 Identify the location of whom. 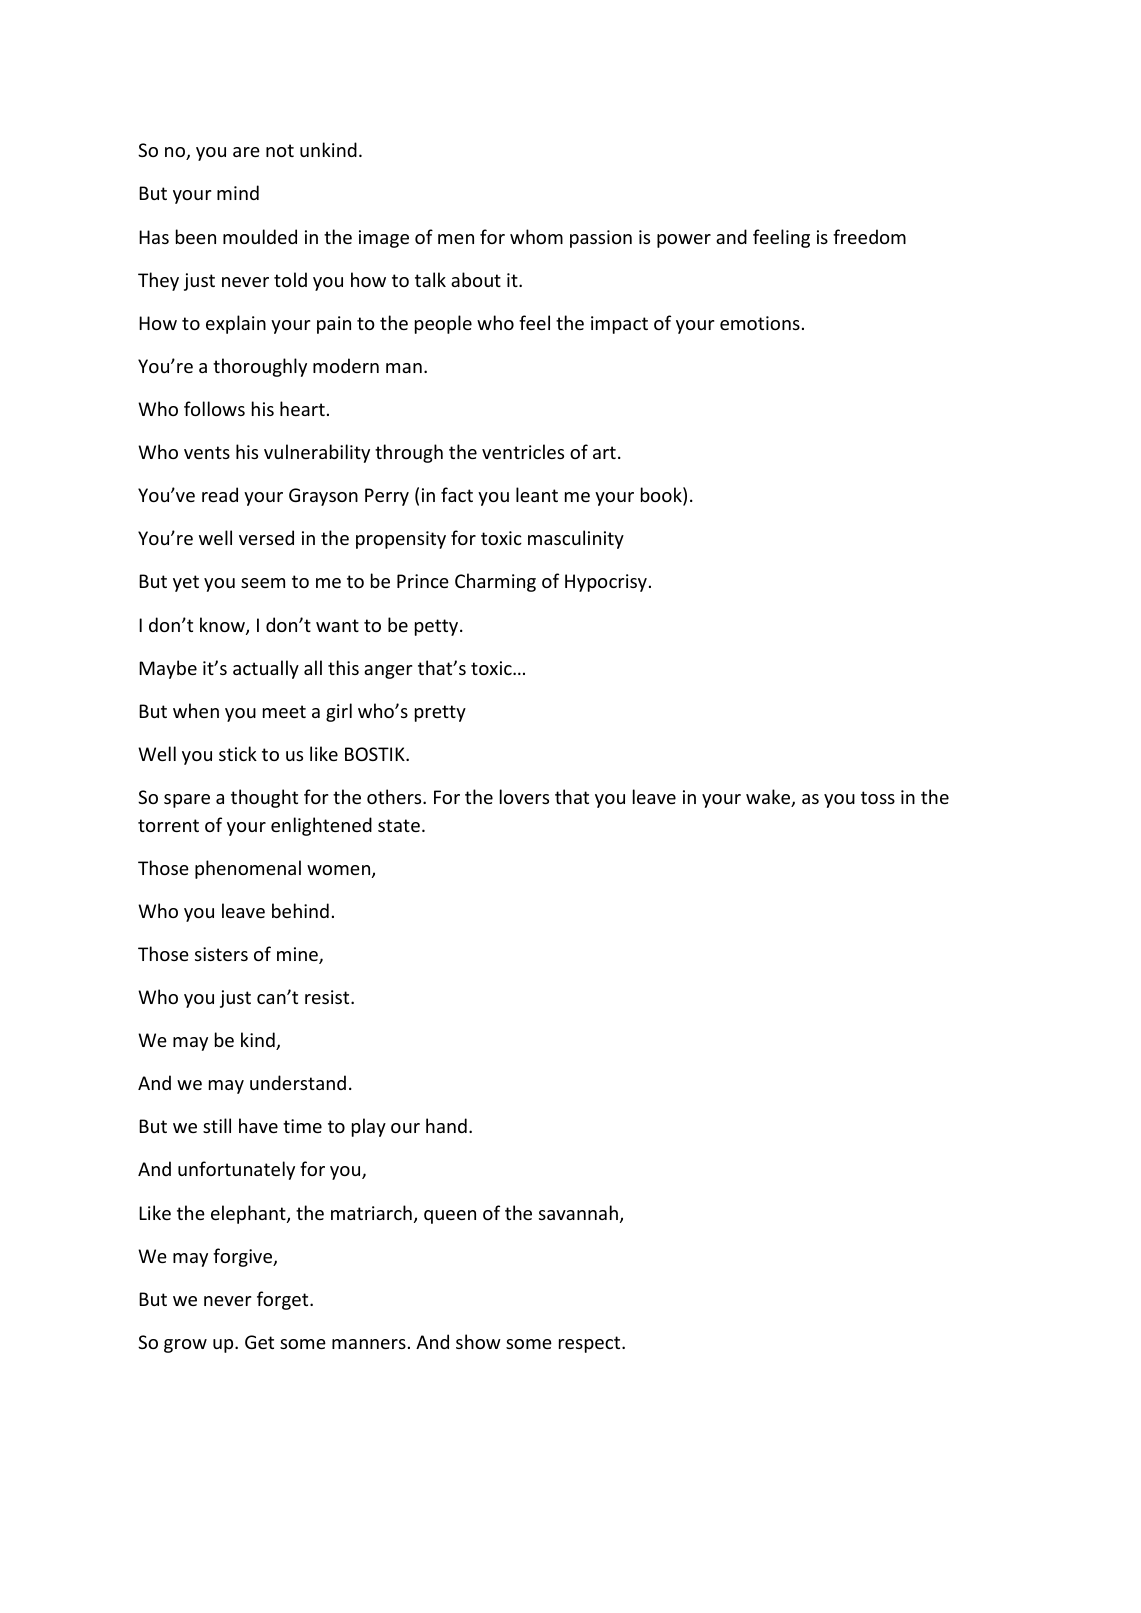
(536, 236).
